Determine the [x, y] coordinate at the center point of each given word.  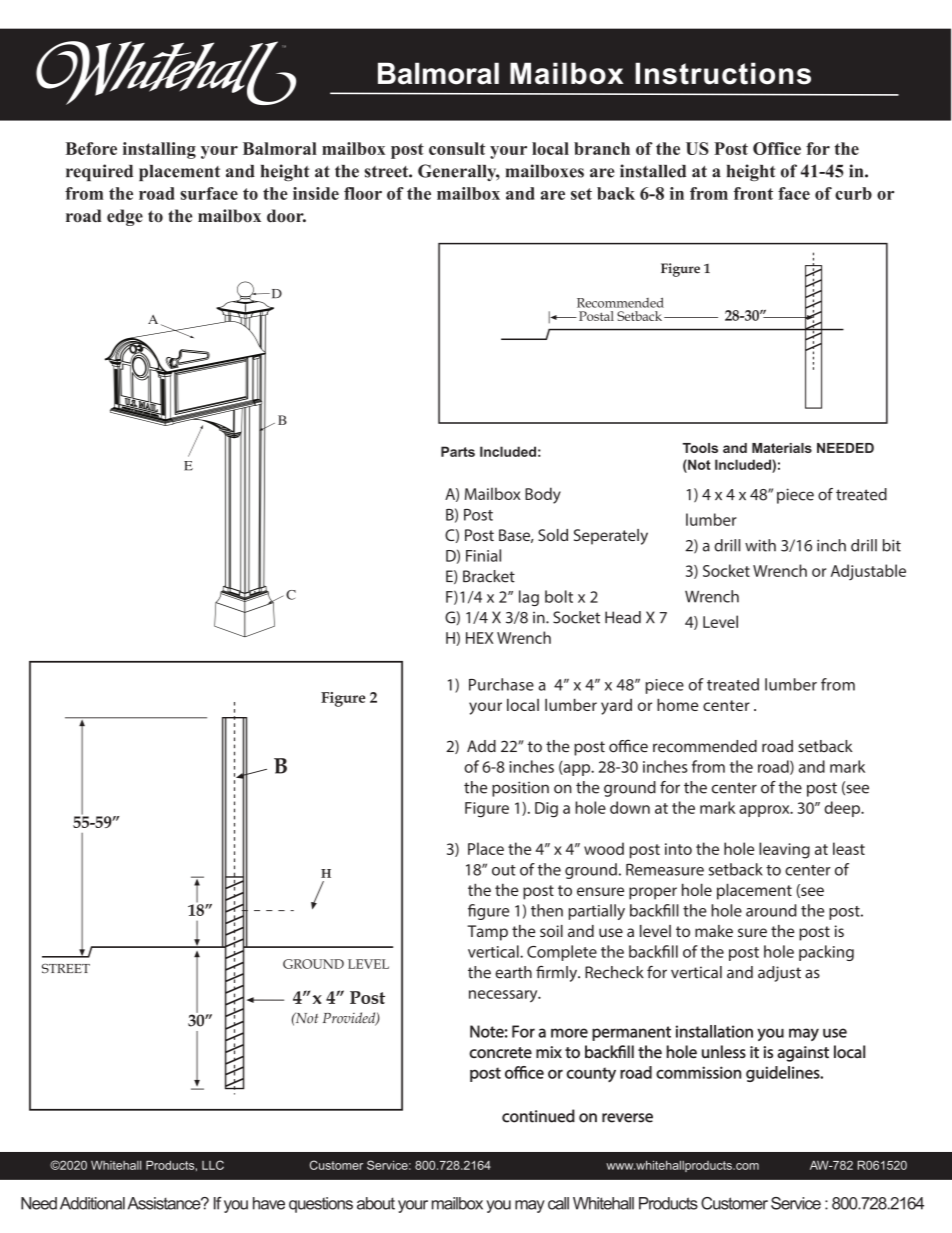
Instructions [723, 73]
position [520, 789]
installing [159, 150]
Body [543, 495]
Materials [782, 448]
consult [457, 148]
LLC [213, 1165]
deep [843, 809]
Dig [546, 810]
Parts [458, 451]
